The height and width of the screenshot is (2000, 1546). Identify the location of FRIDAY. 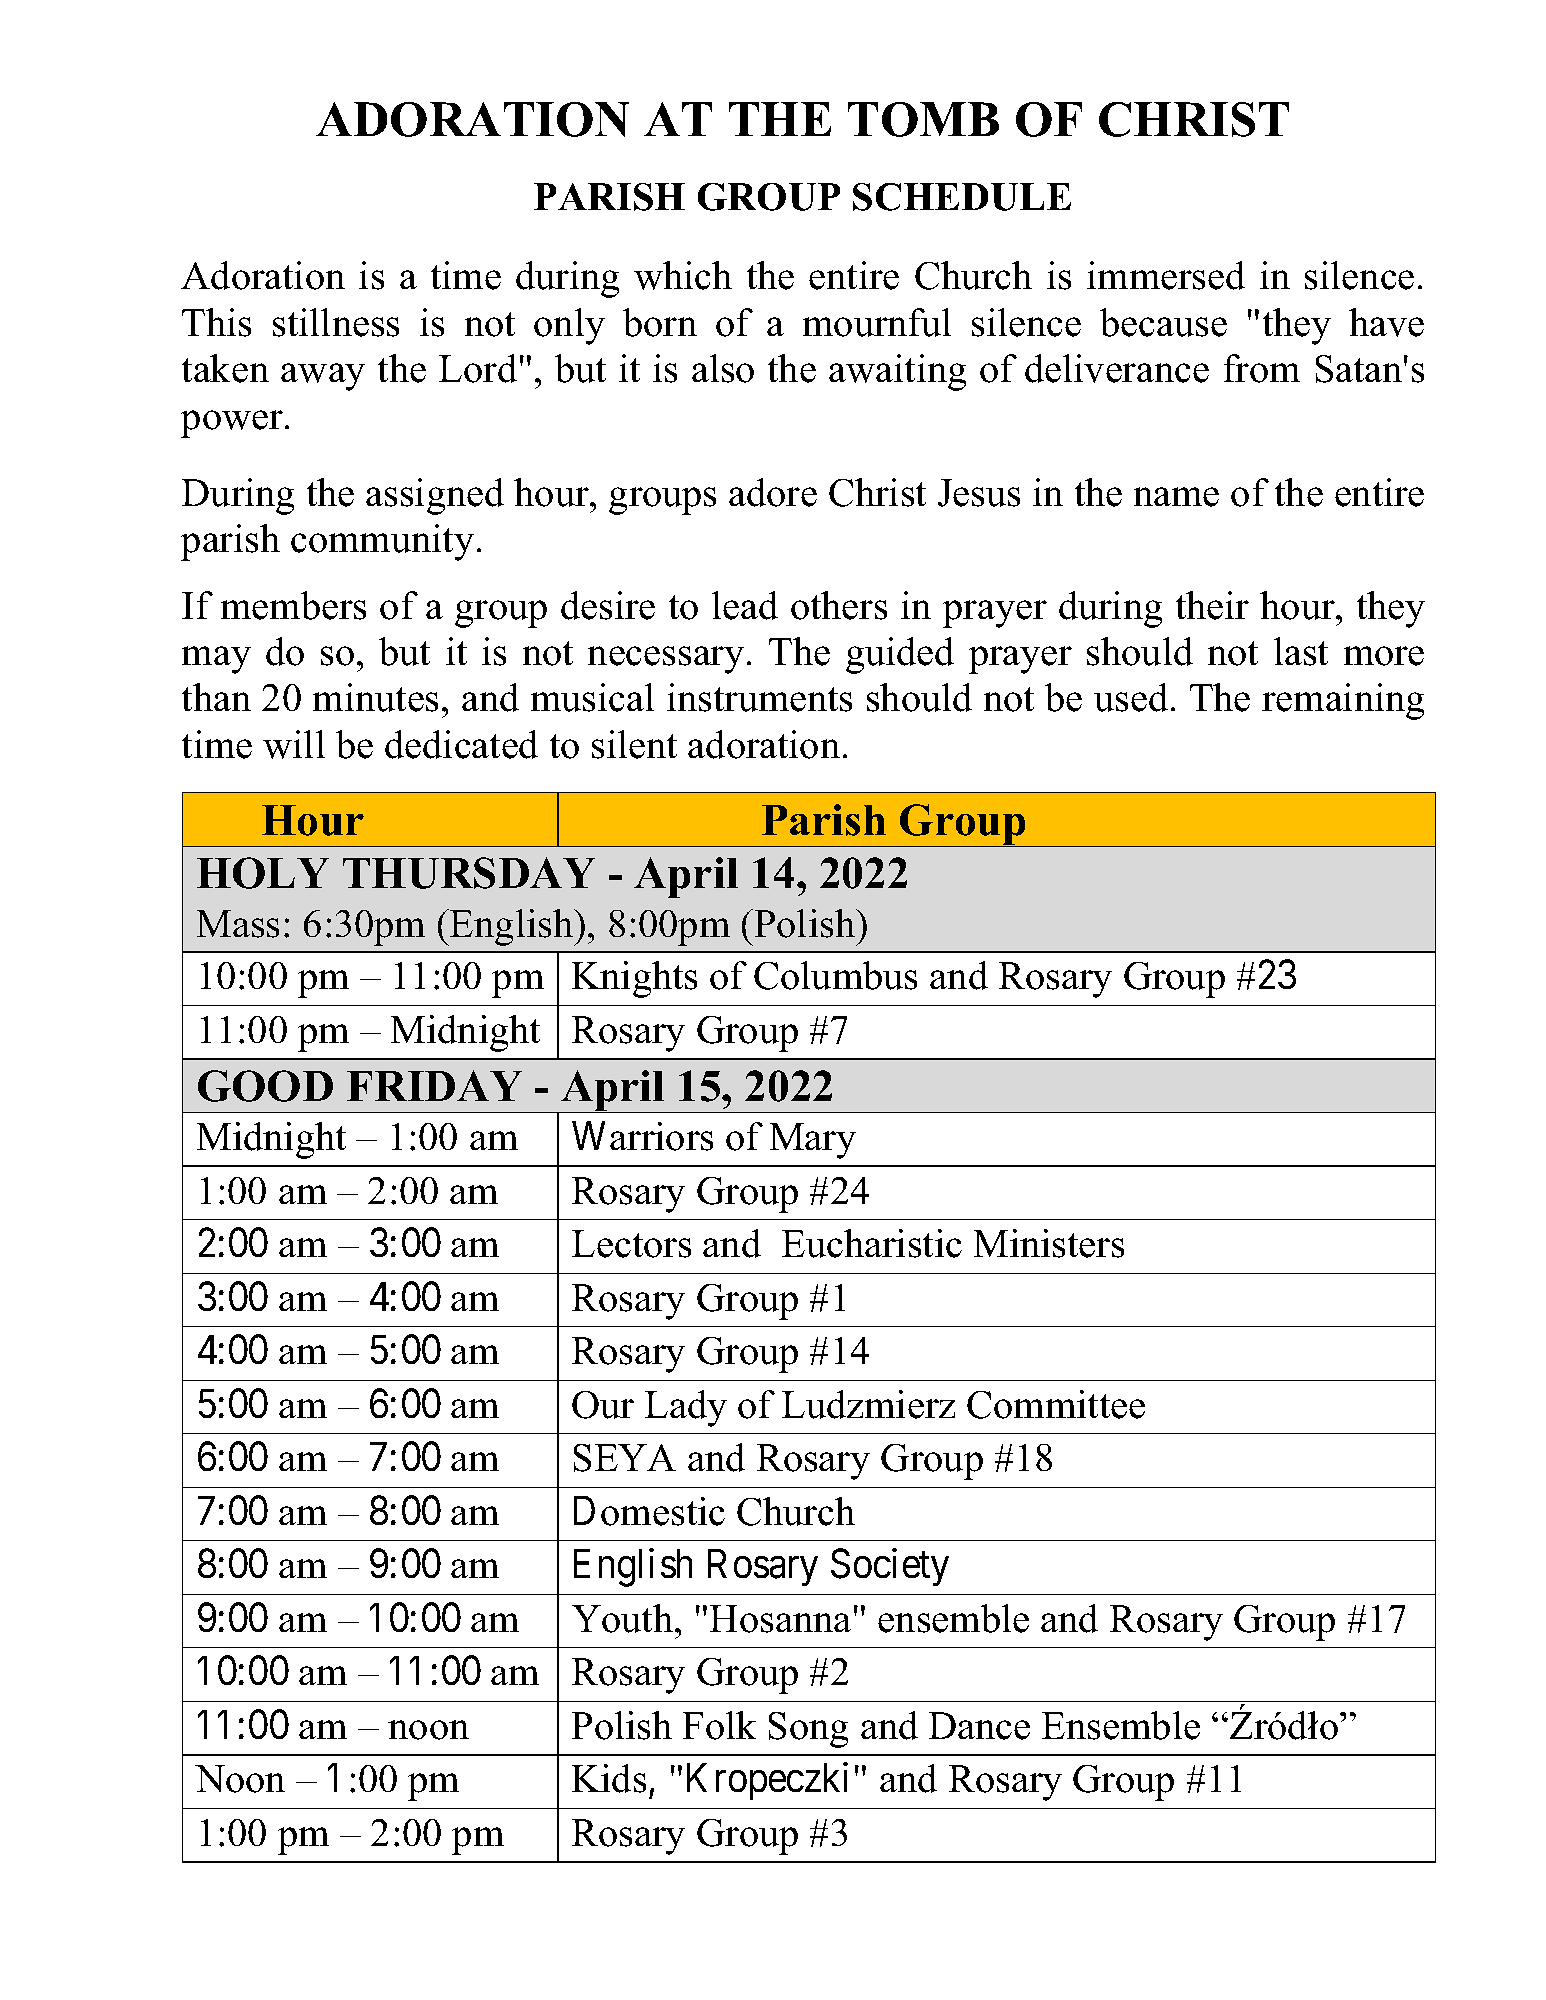
(434, 1085).
